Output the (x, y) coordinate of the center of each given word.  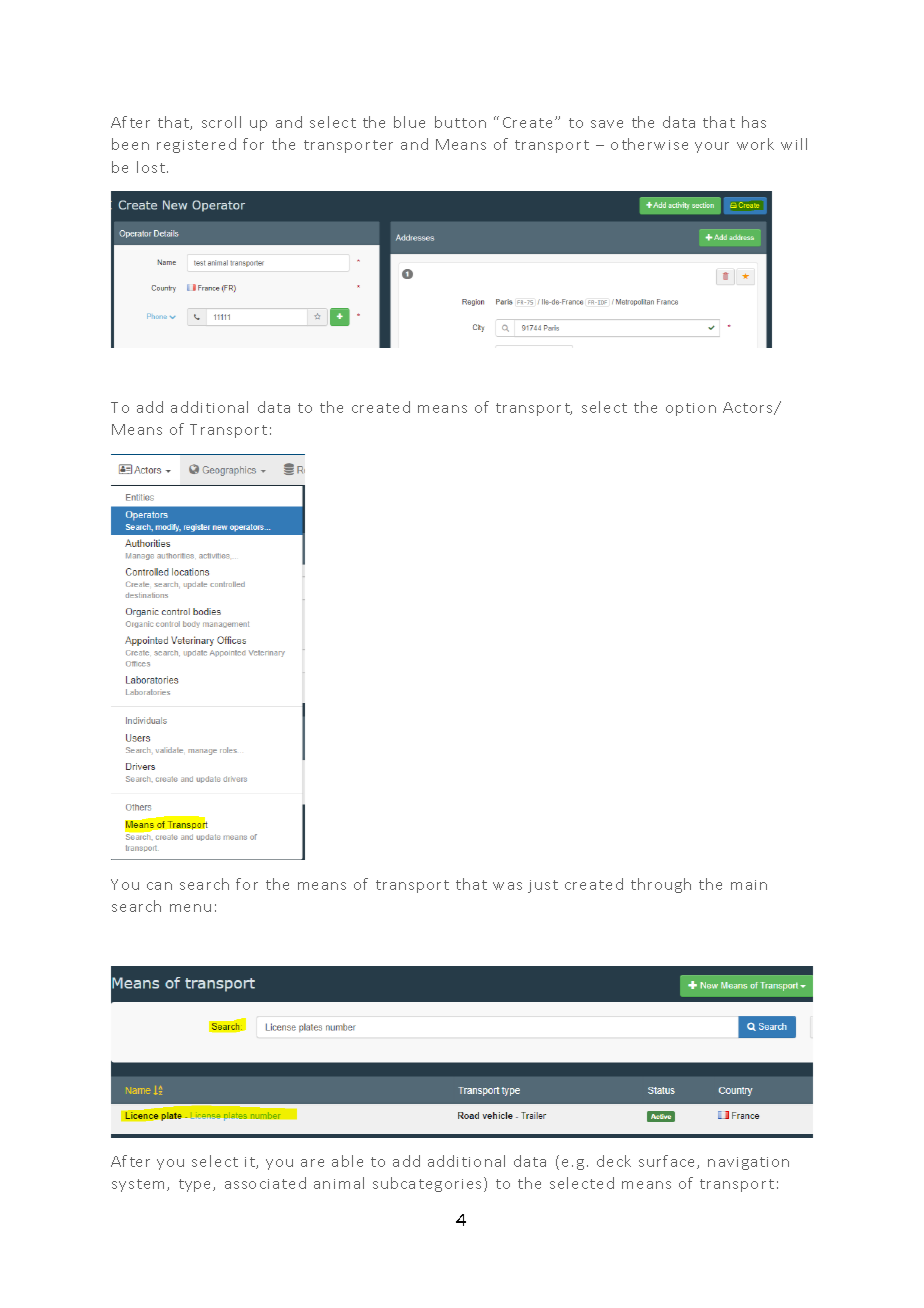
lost (151, 167)
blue (409, 122)
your (712, 147)
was (507, 886)
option (691, 409)
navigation (748, 1163)
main (749, 885)
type (196, 1185)
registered (196, 145)
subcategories (427, 1184)
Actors (749, 408)
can (159, 886)
